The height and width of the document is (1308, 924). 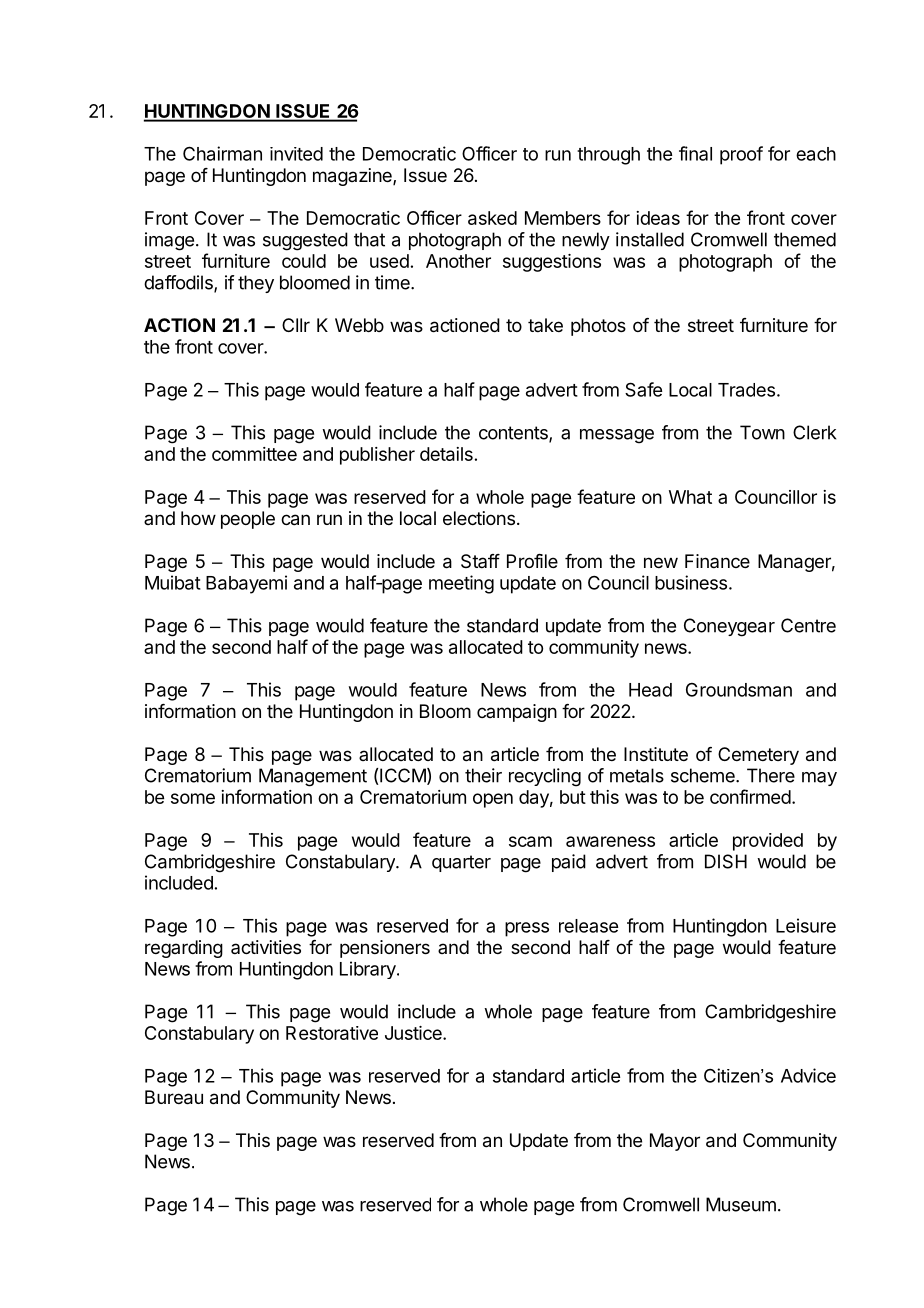 I want to click on proof, so click(x=741, y=155).
